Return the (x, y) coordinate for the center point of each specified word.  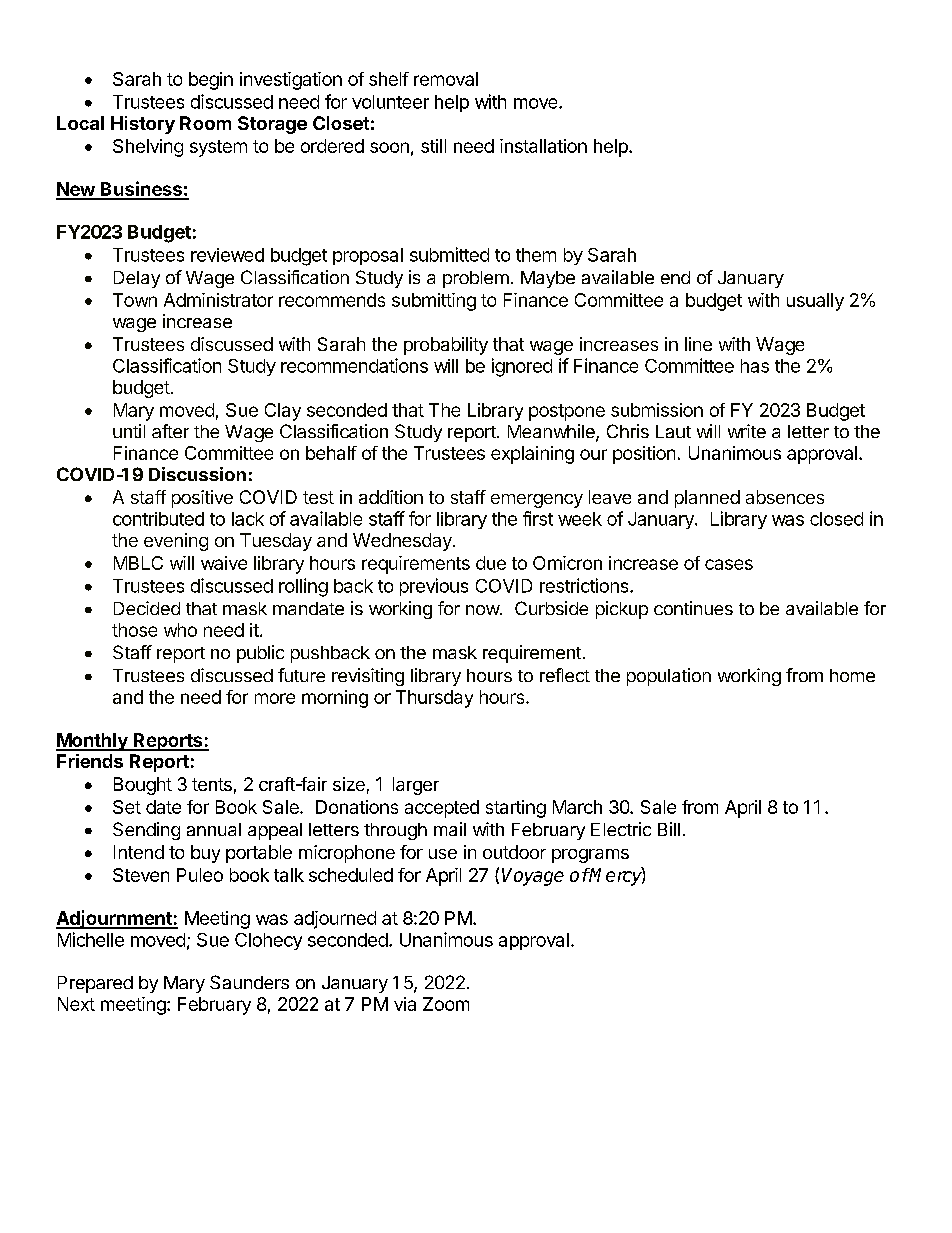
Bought (143, 786)
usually (815, 302)
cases (729, 564)
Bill (669, 829)
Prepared (95, 984)
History (143, 125)
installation (543, 146)
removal (446, 79)
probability (446, 346)
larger (416, 786)
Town (135, 300)
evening (176, 542)
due (491, 563)
